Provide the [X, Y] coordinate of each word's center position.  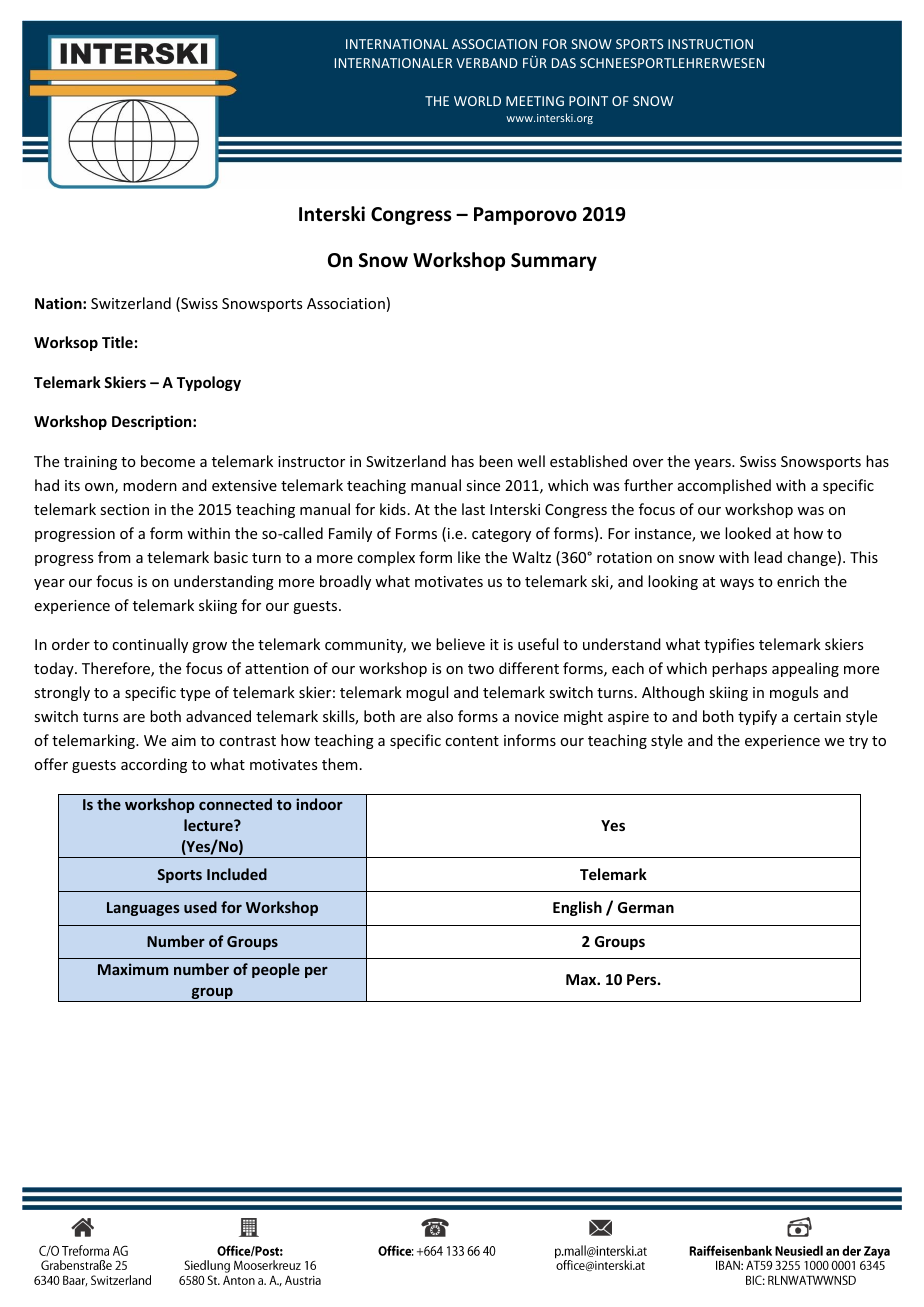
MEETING [535, 101]
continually [150, 645]
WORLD [477, 101]
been [496, 461]
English [577, 908]
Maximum [133, 969]
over [648, 463]
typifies [729, 645]
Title [117, 342]
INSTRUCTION [710, 44]
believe [460, 644]
